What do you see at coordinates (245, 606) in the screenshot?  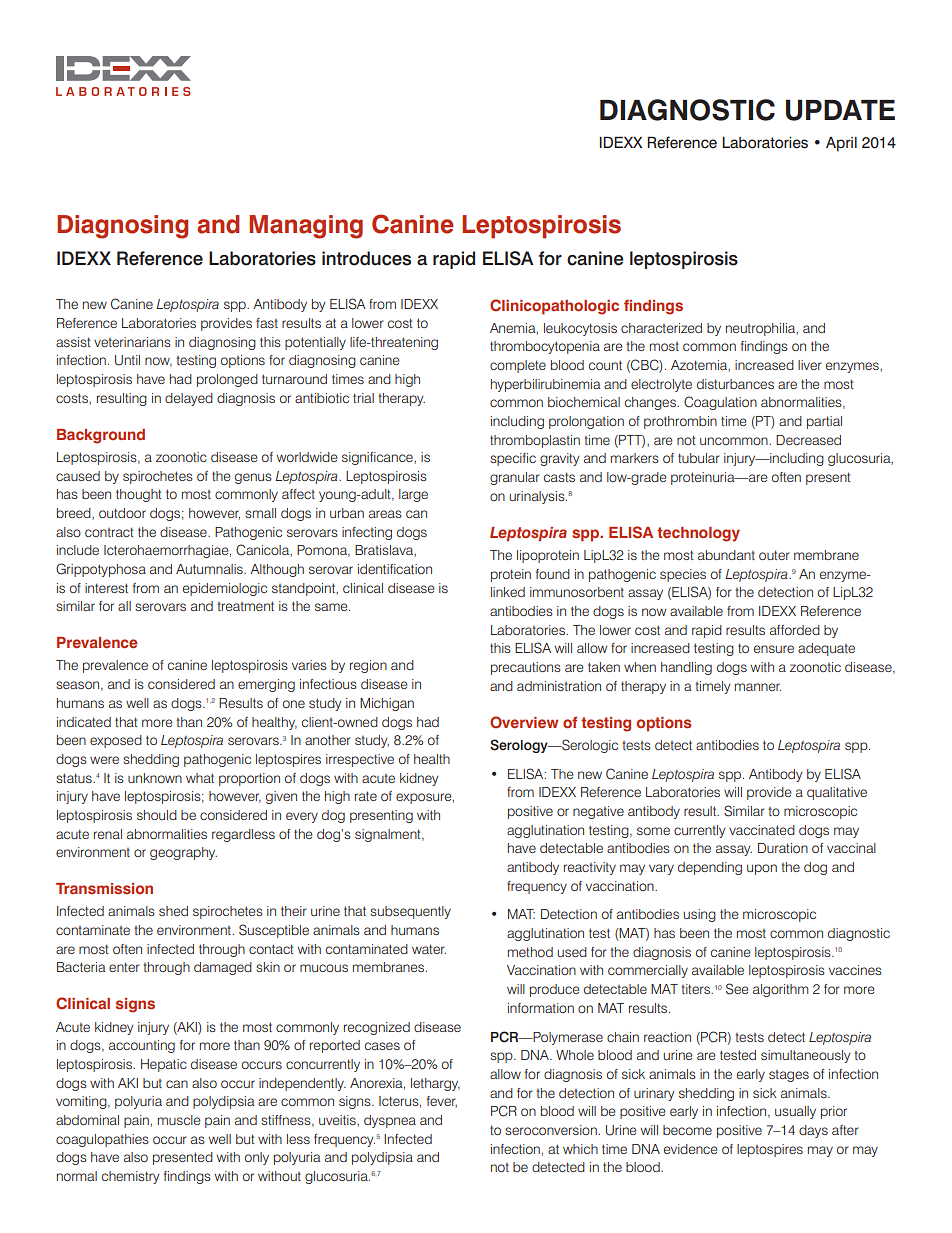 I see `treatment` at bounding box center [245, 606].
